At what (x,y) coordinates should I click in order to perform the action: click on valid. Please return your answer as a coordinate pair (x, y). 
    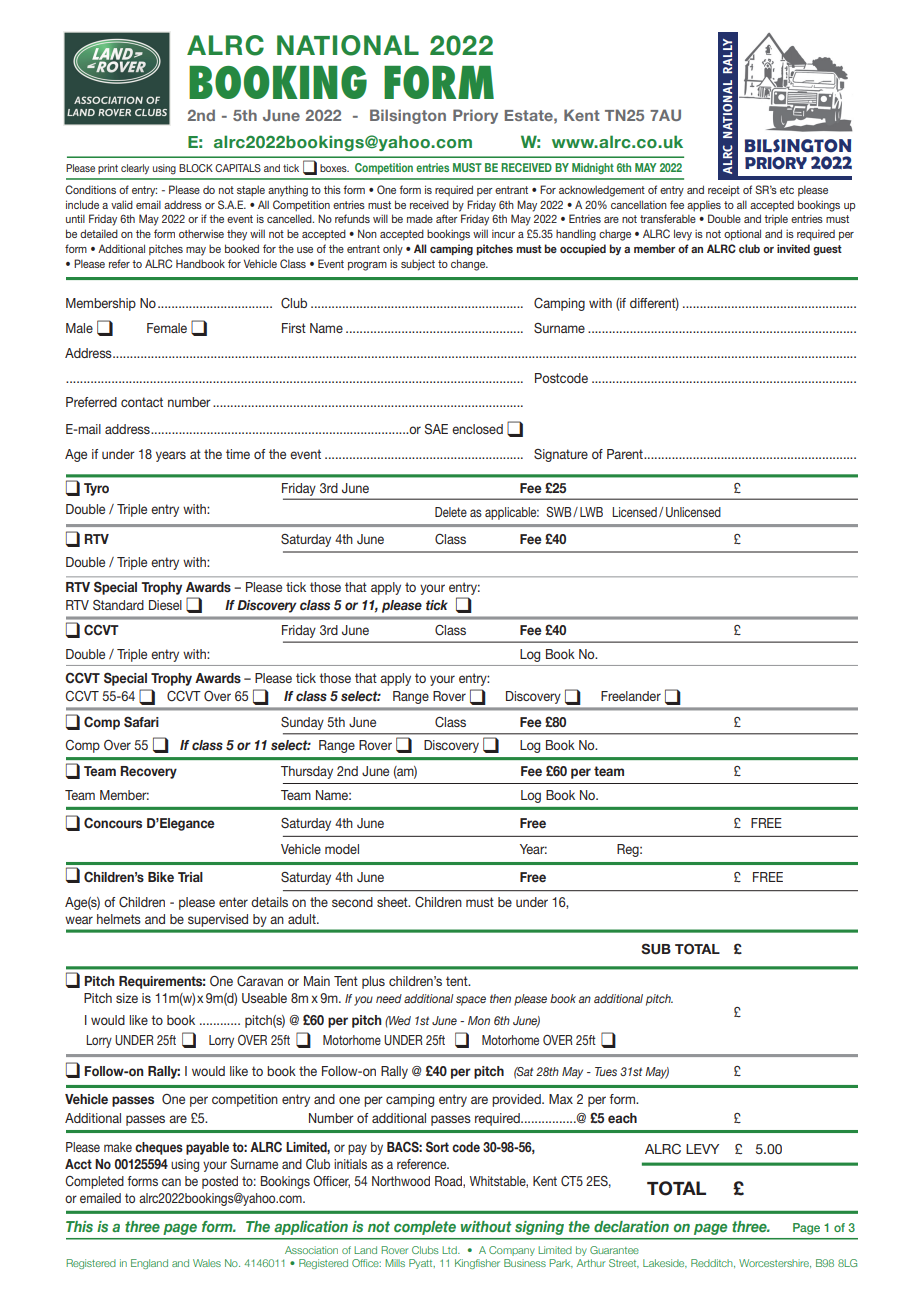
    Looking at the image, I should click on (122, 204).
